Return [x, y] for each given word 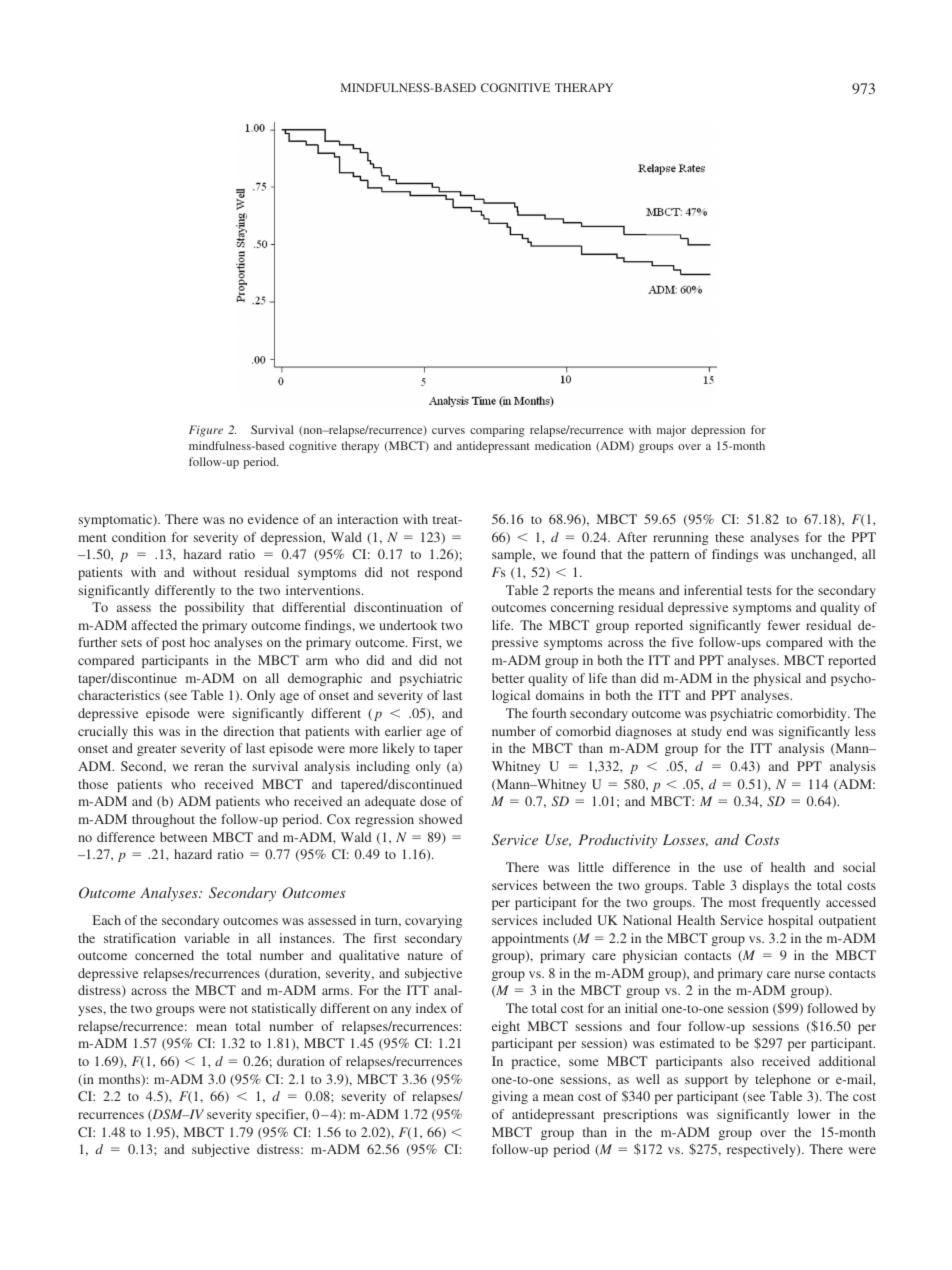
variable [207, 938]
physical [777, 679]
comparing [497, 431]
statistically [284, 1009]
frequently [791, 903]
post [174, 644]
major [671, 431]
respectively [762, 1150]
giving [510, 1097]
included [567, 920]
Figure [206, 431]
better [508, 678]
